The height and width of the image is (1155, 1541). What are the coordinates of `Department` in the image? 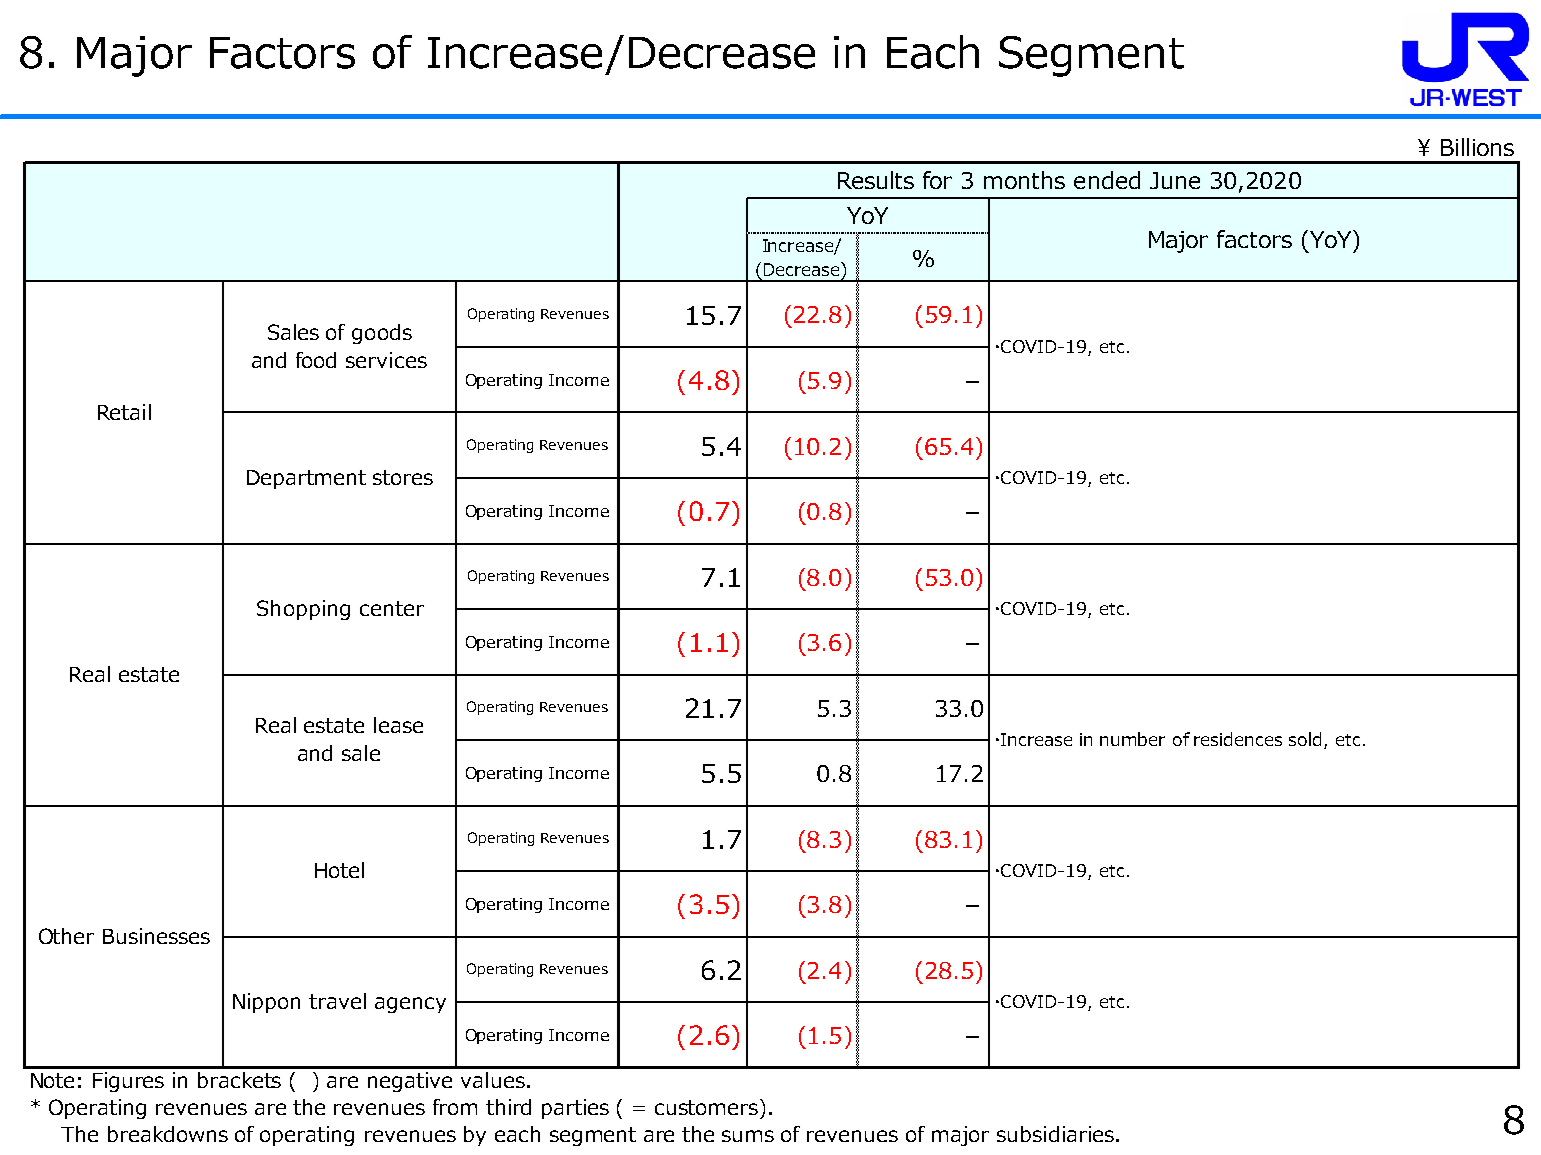 It's located at (306, 479).
